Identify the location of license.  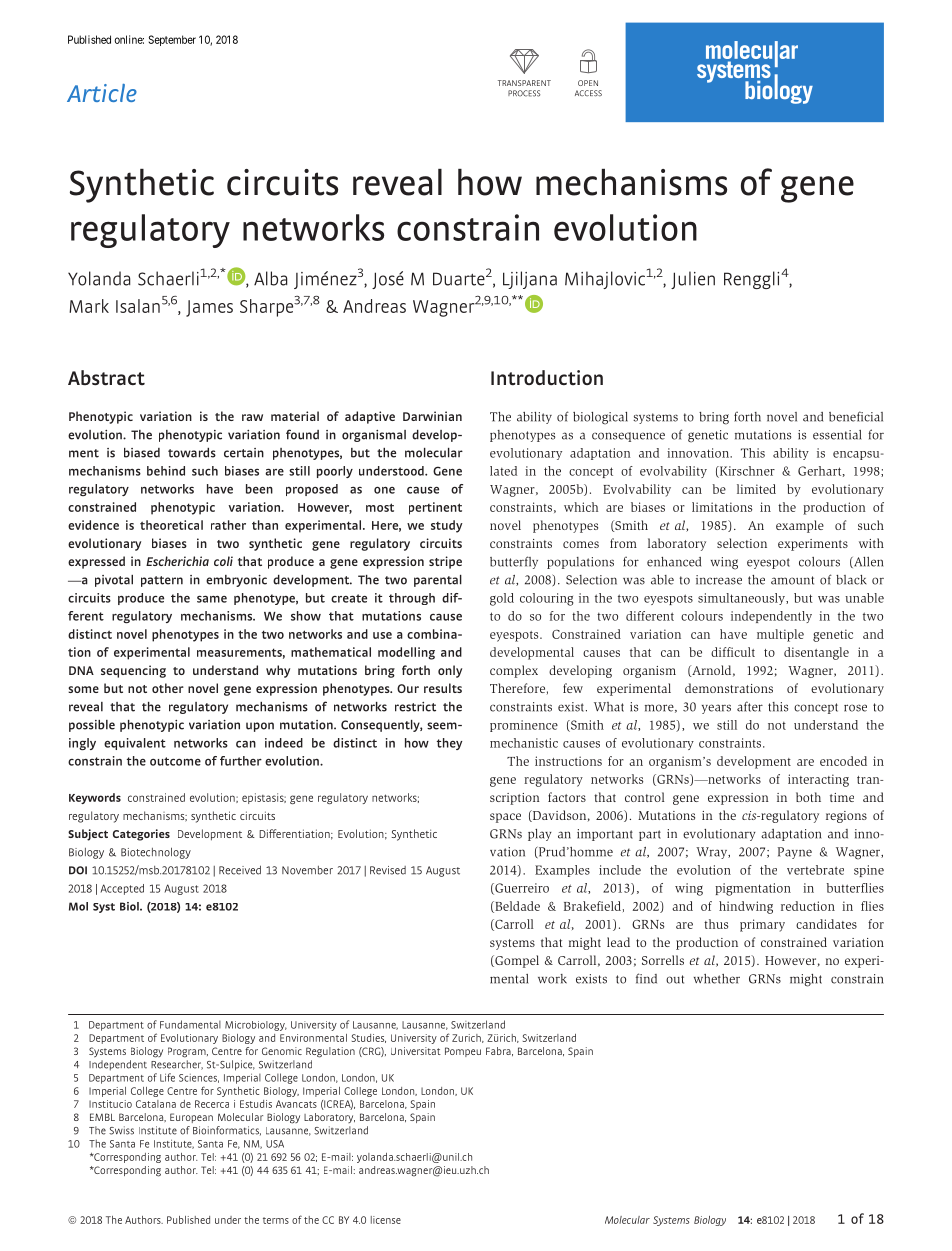
(386, 1220).
